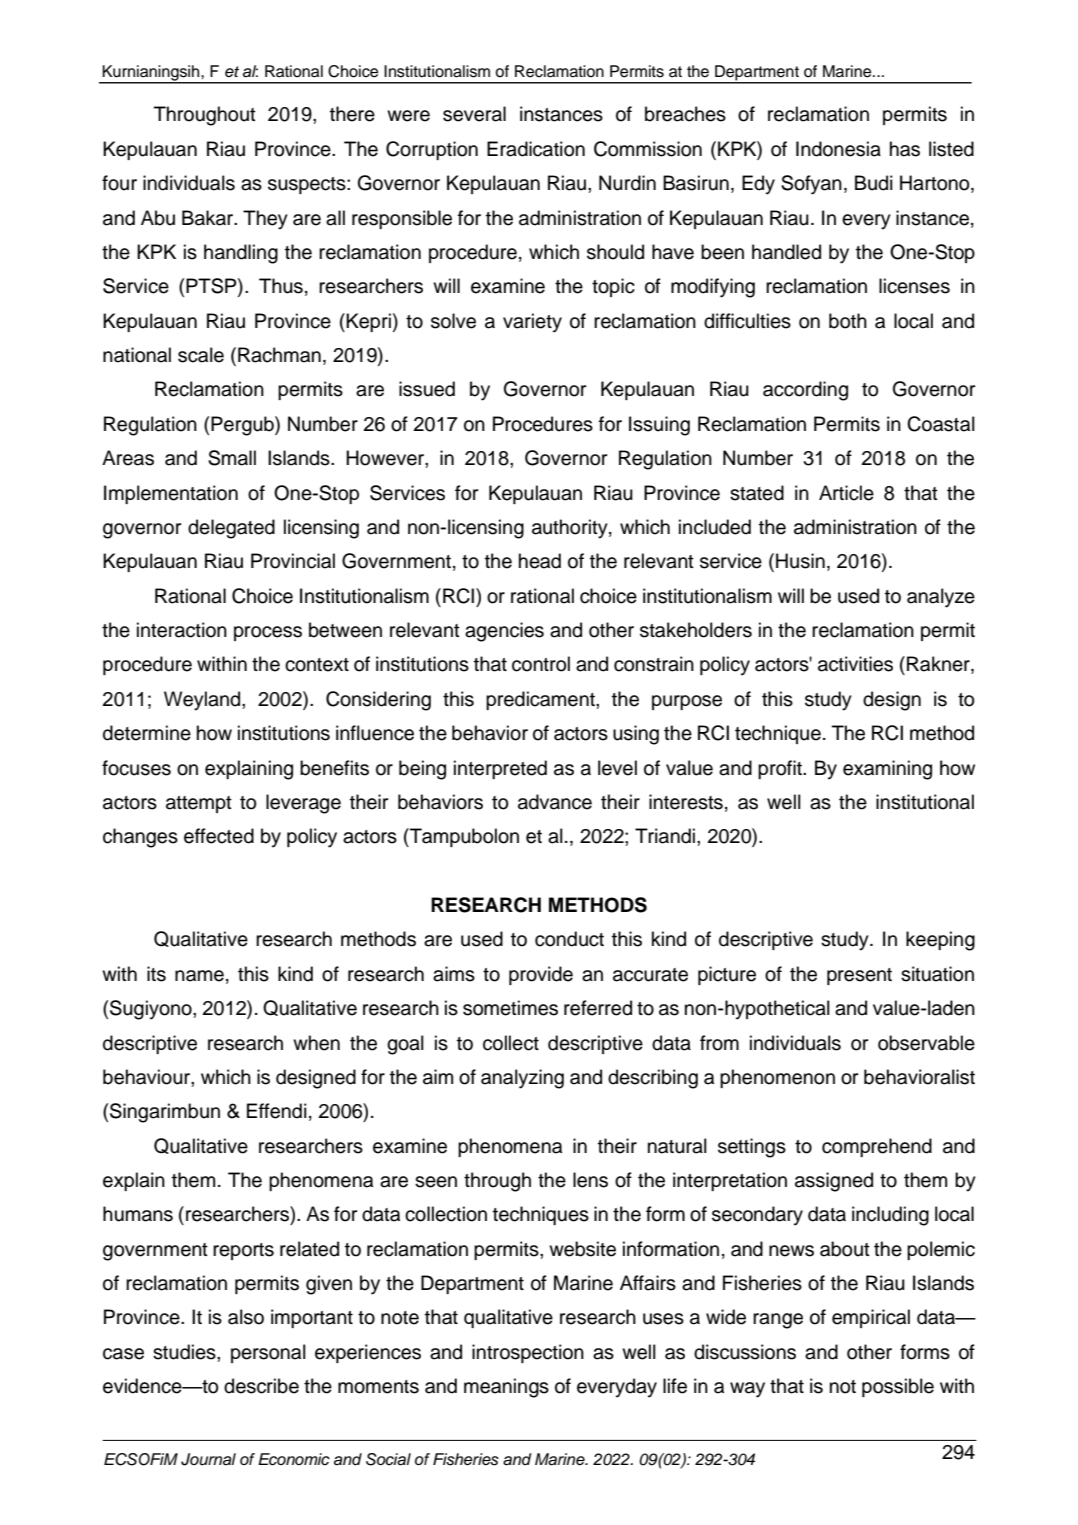 This page has height=1525, width=1078. What do you see at coordinates (838, 149) in the page?
I see `Indonesia` at bounding box center [838, 149].
